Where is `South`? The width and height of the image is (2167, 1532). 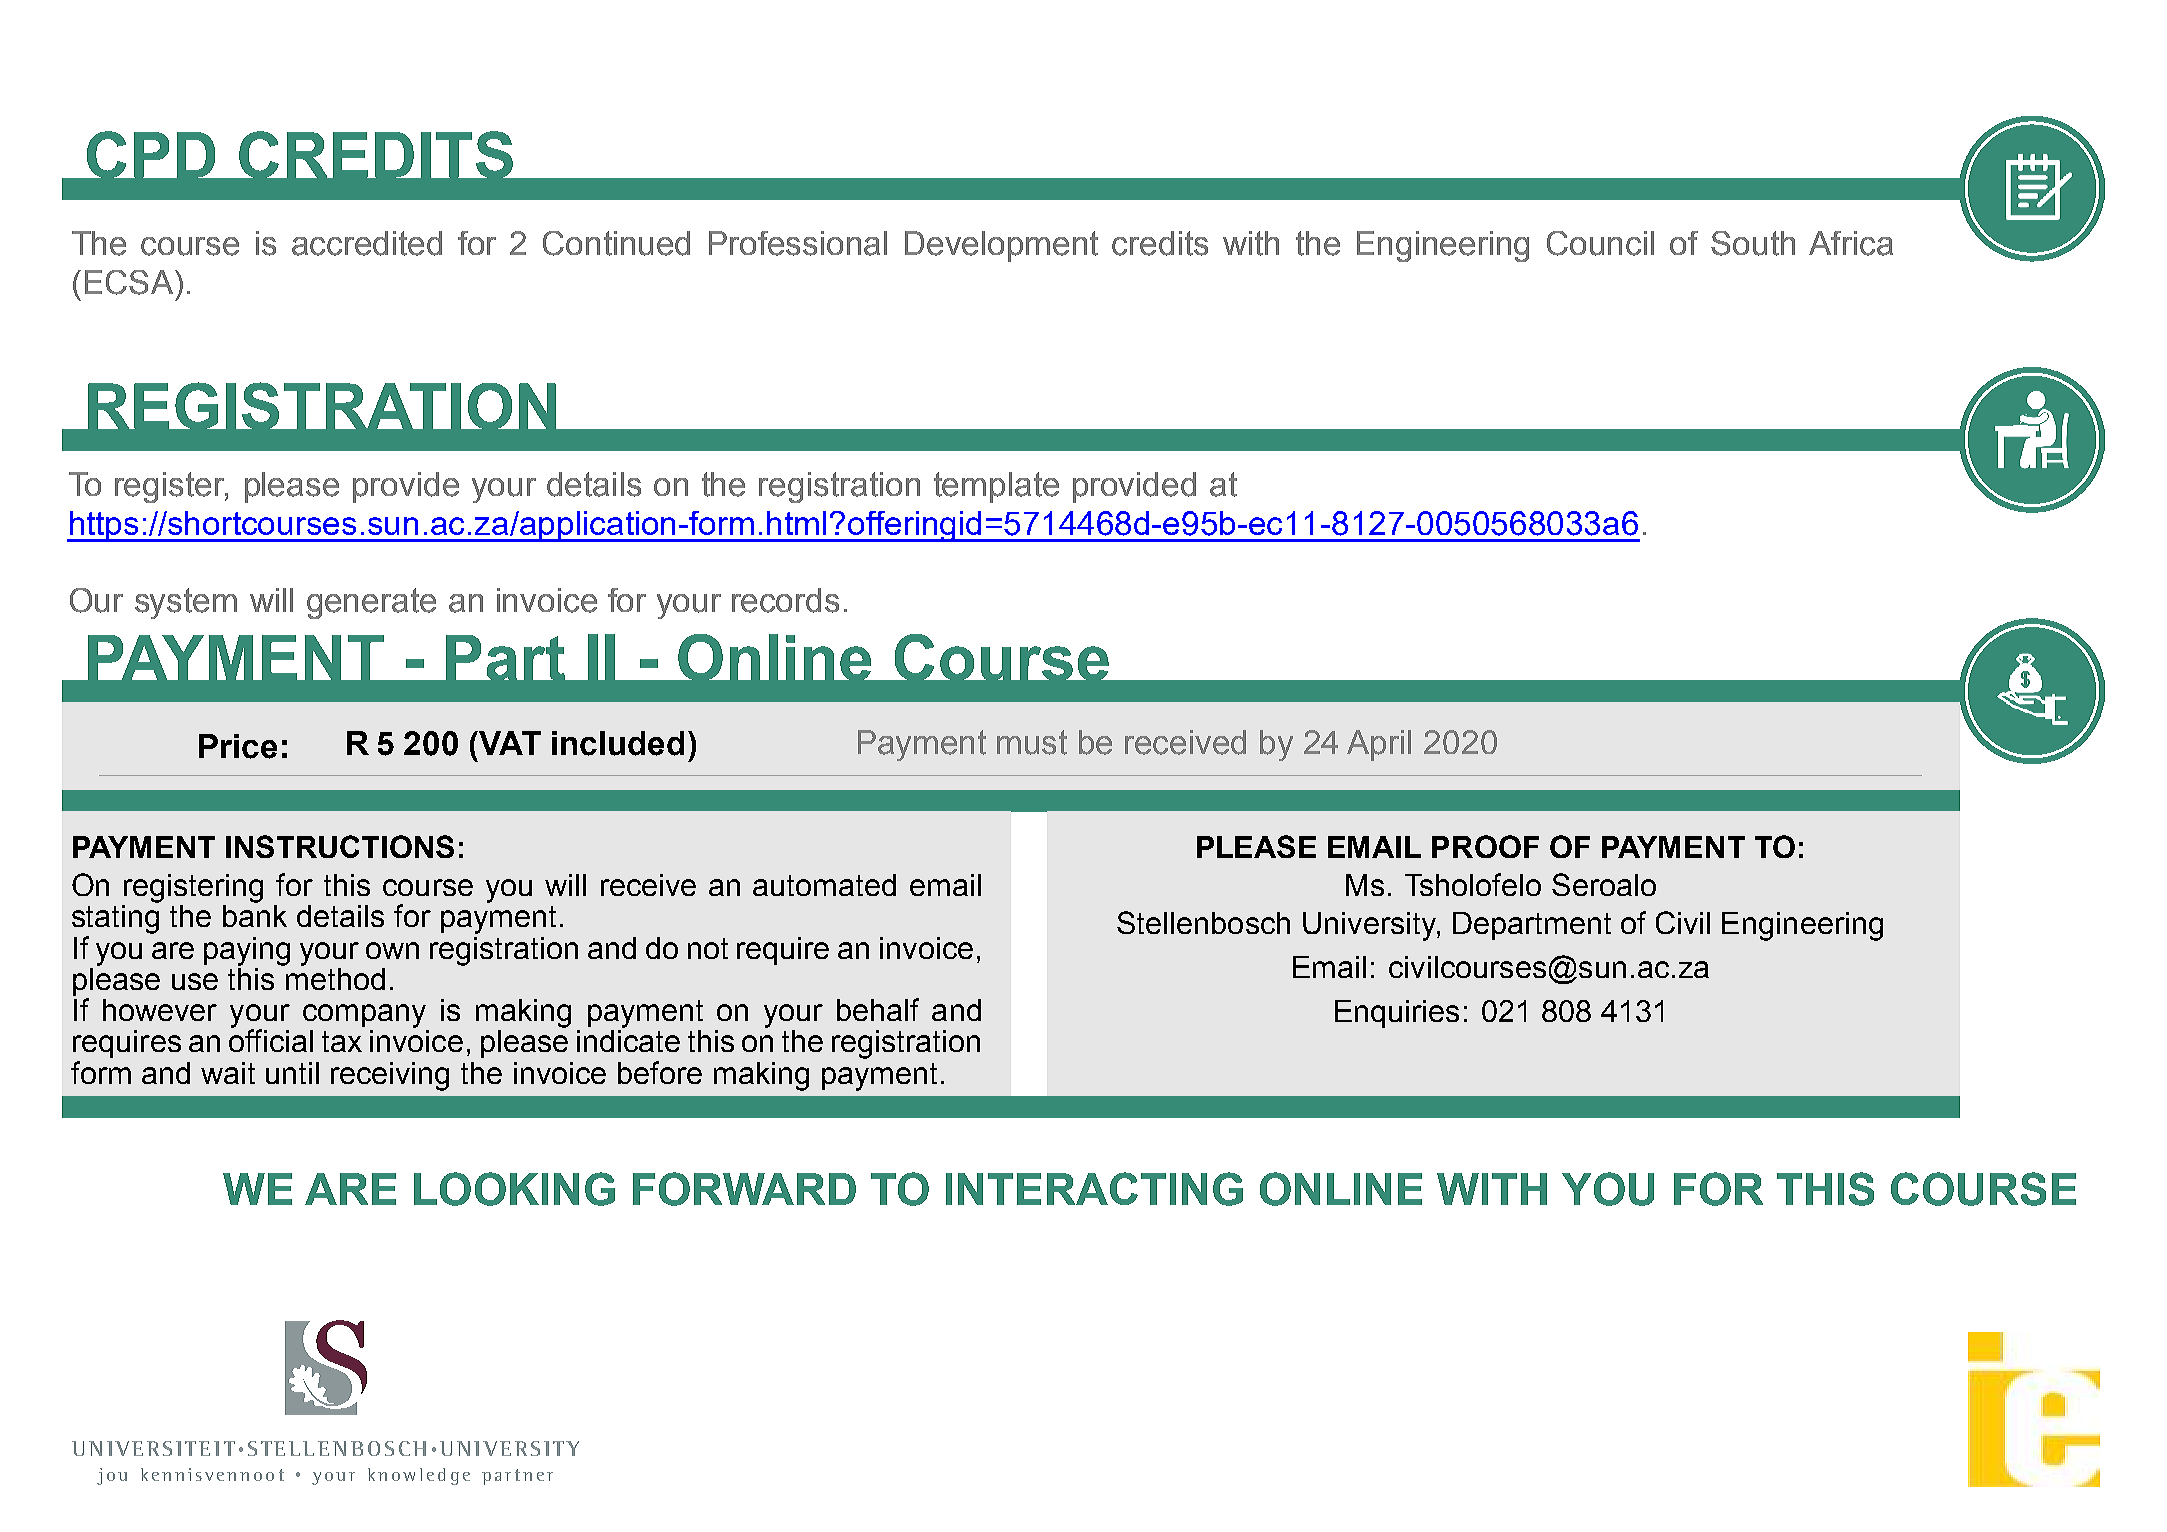 South is located at coordinates (1753, 243).
